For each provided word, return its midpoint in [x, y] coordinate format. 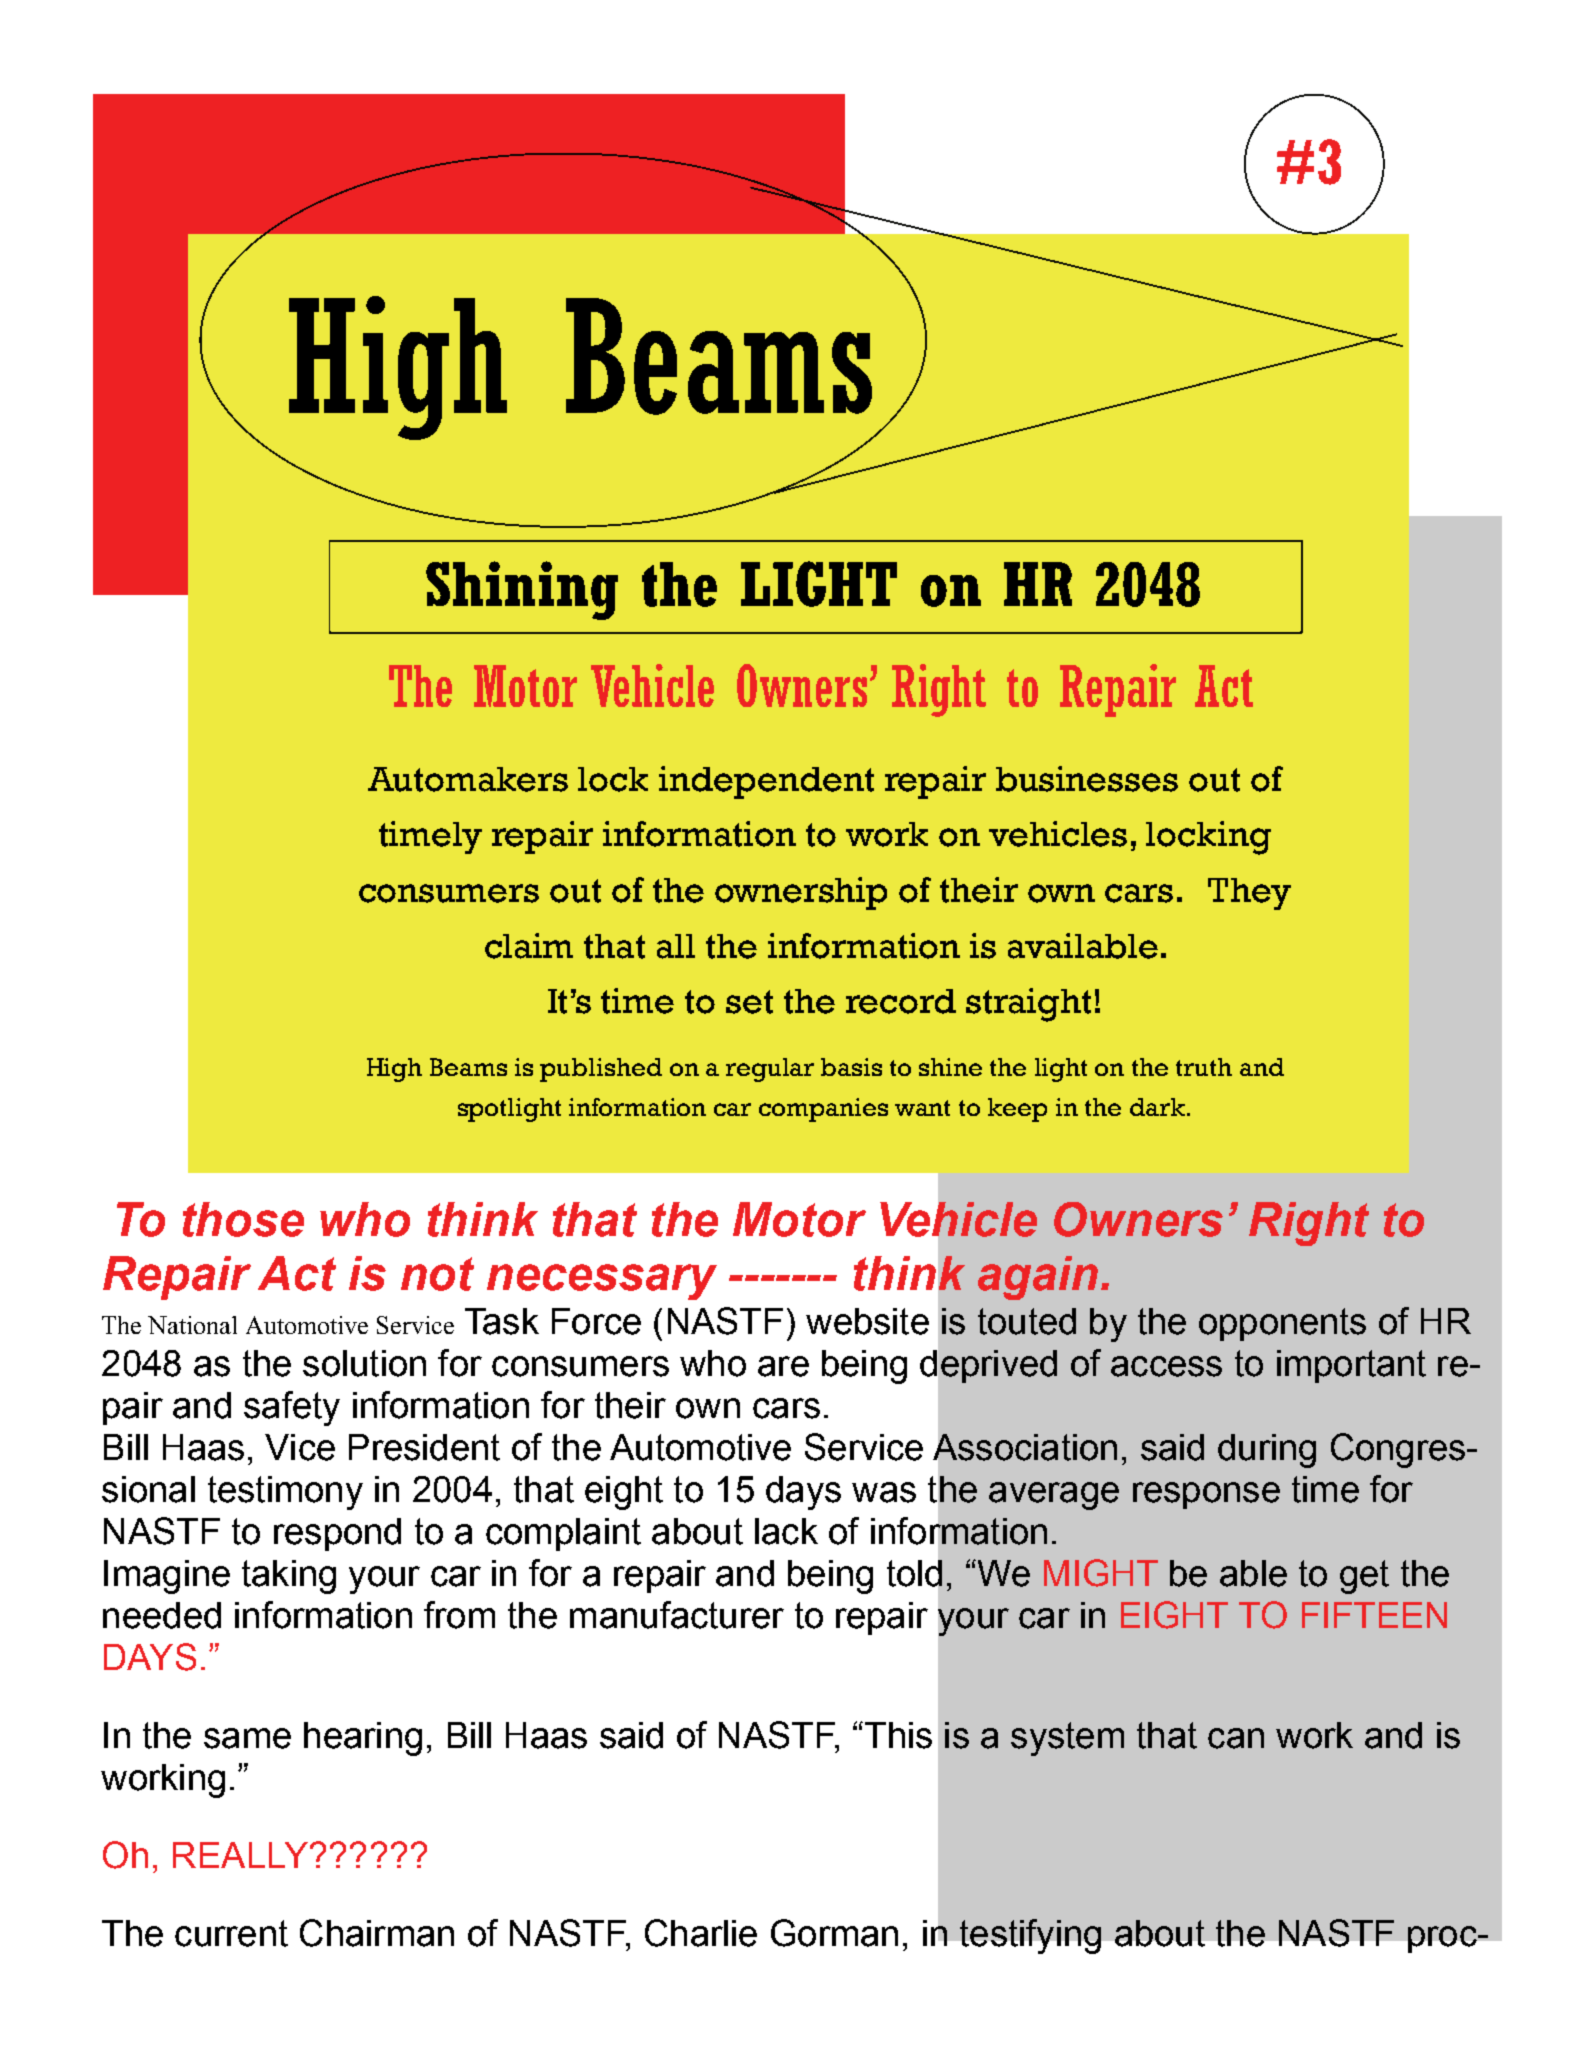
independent [766, 782]
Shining [522, 590]
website [867, 1321]
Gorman [834, 1933]
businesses [1087, 779]
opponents [1282, 1324]
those [243, 1219]
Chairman [377, 1933]
